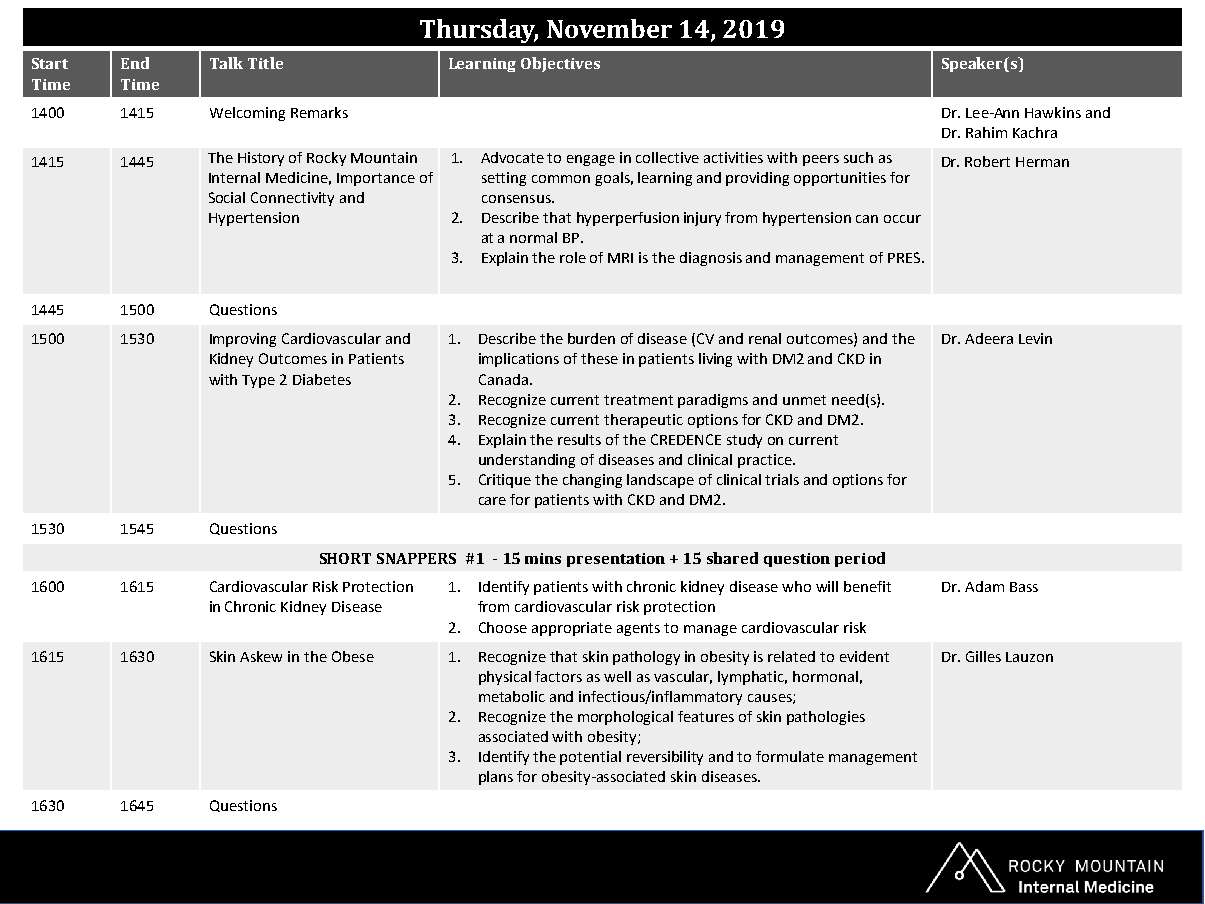 This screenshot has height=904, width=1205. Describe the element at coordinates (227, 197) in the screenshot. I see `Social` at that location.
